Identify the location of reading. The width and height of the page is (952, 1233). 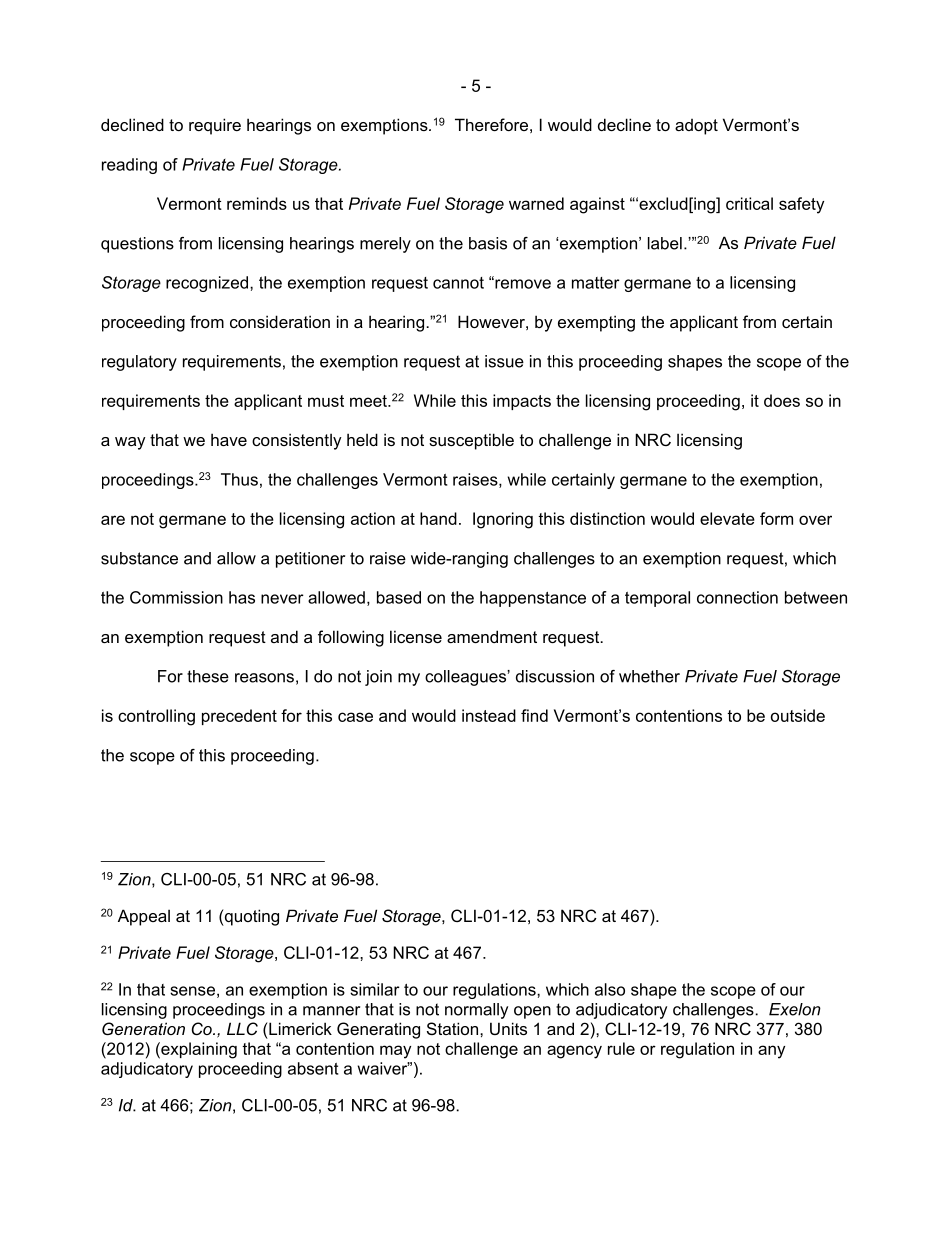
(129, 166).
